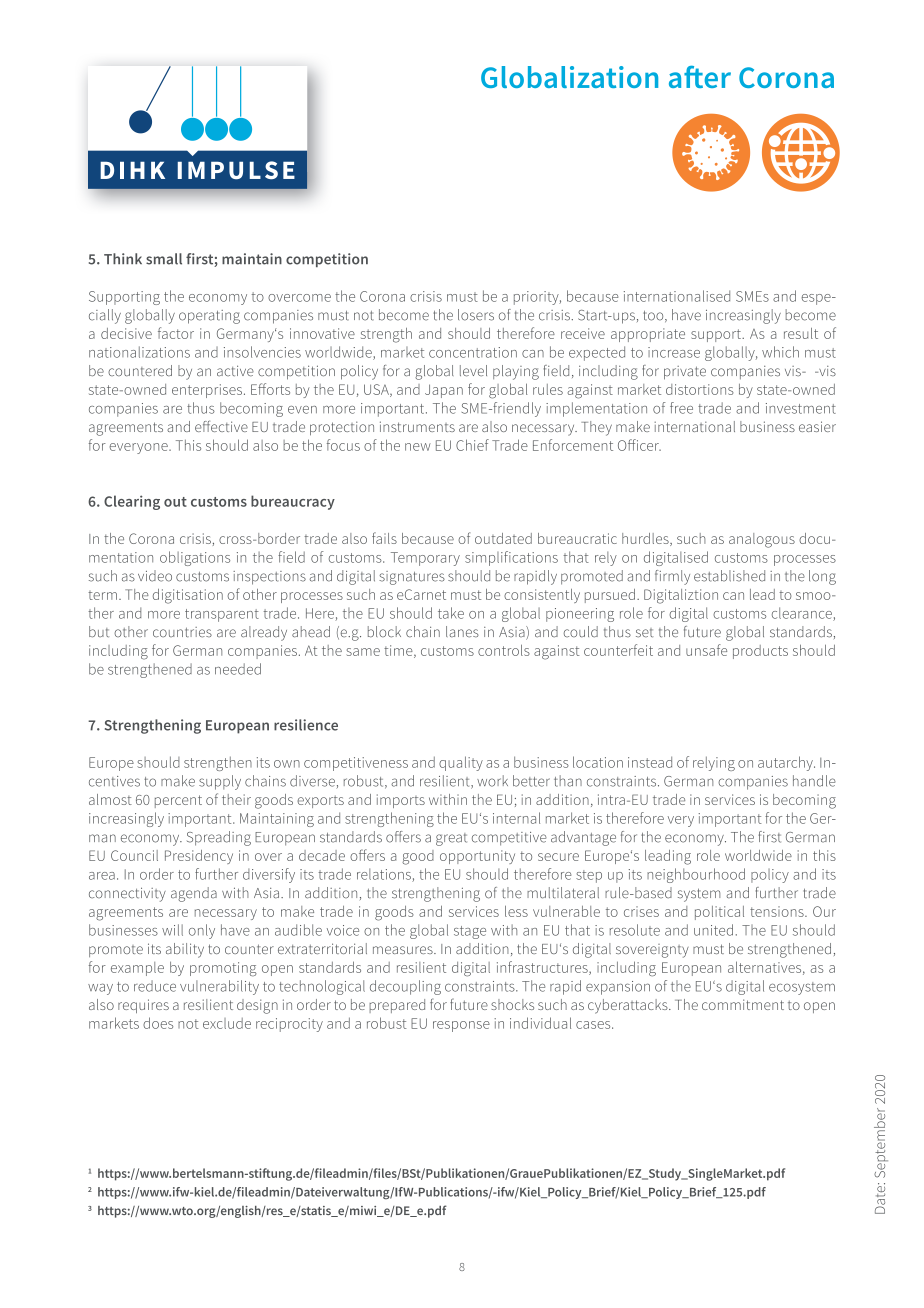  Describe the element at coordinates (654, 316) in the screenshot. I see `too` at that location.
